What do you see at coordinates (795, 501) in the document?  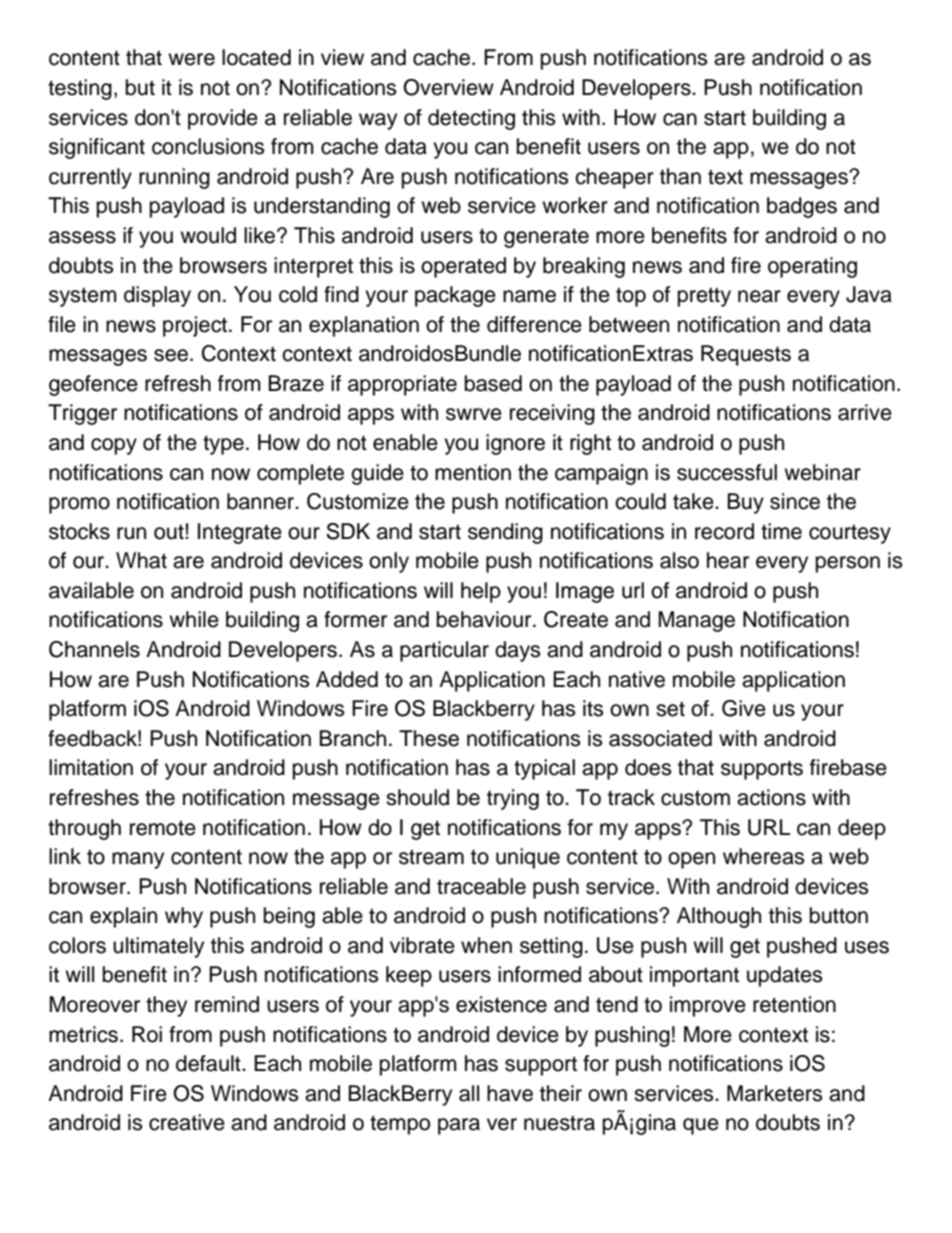 I see `since` at bounding box center [795, 501].
